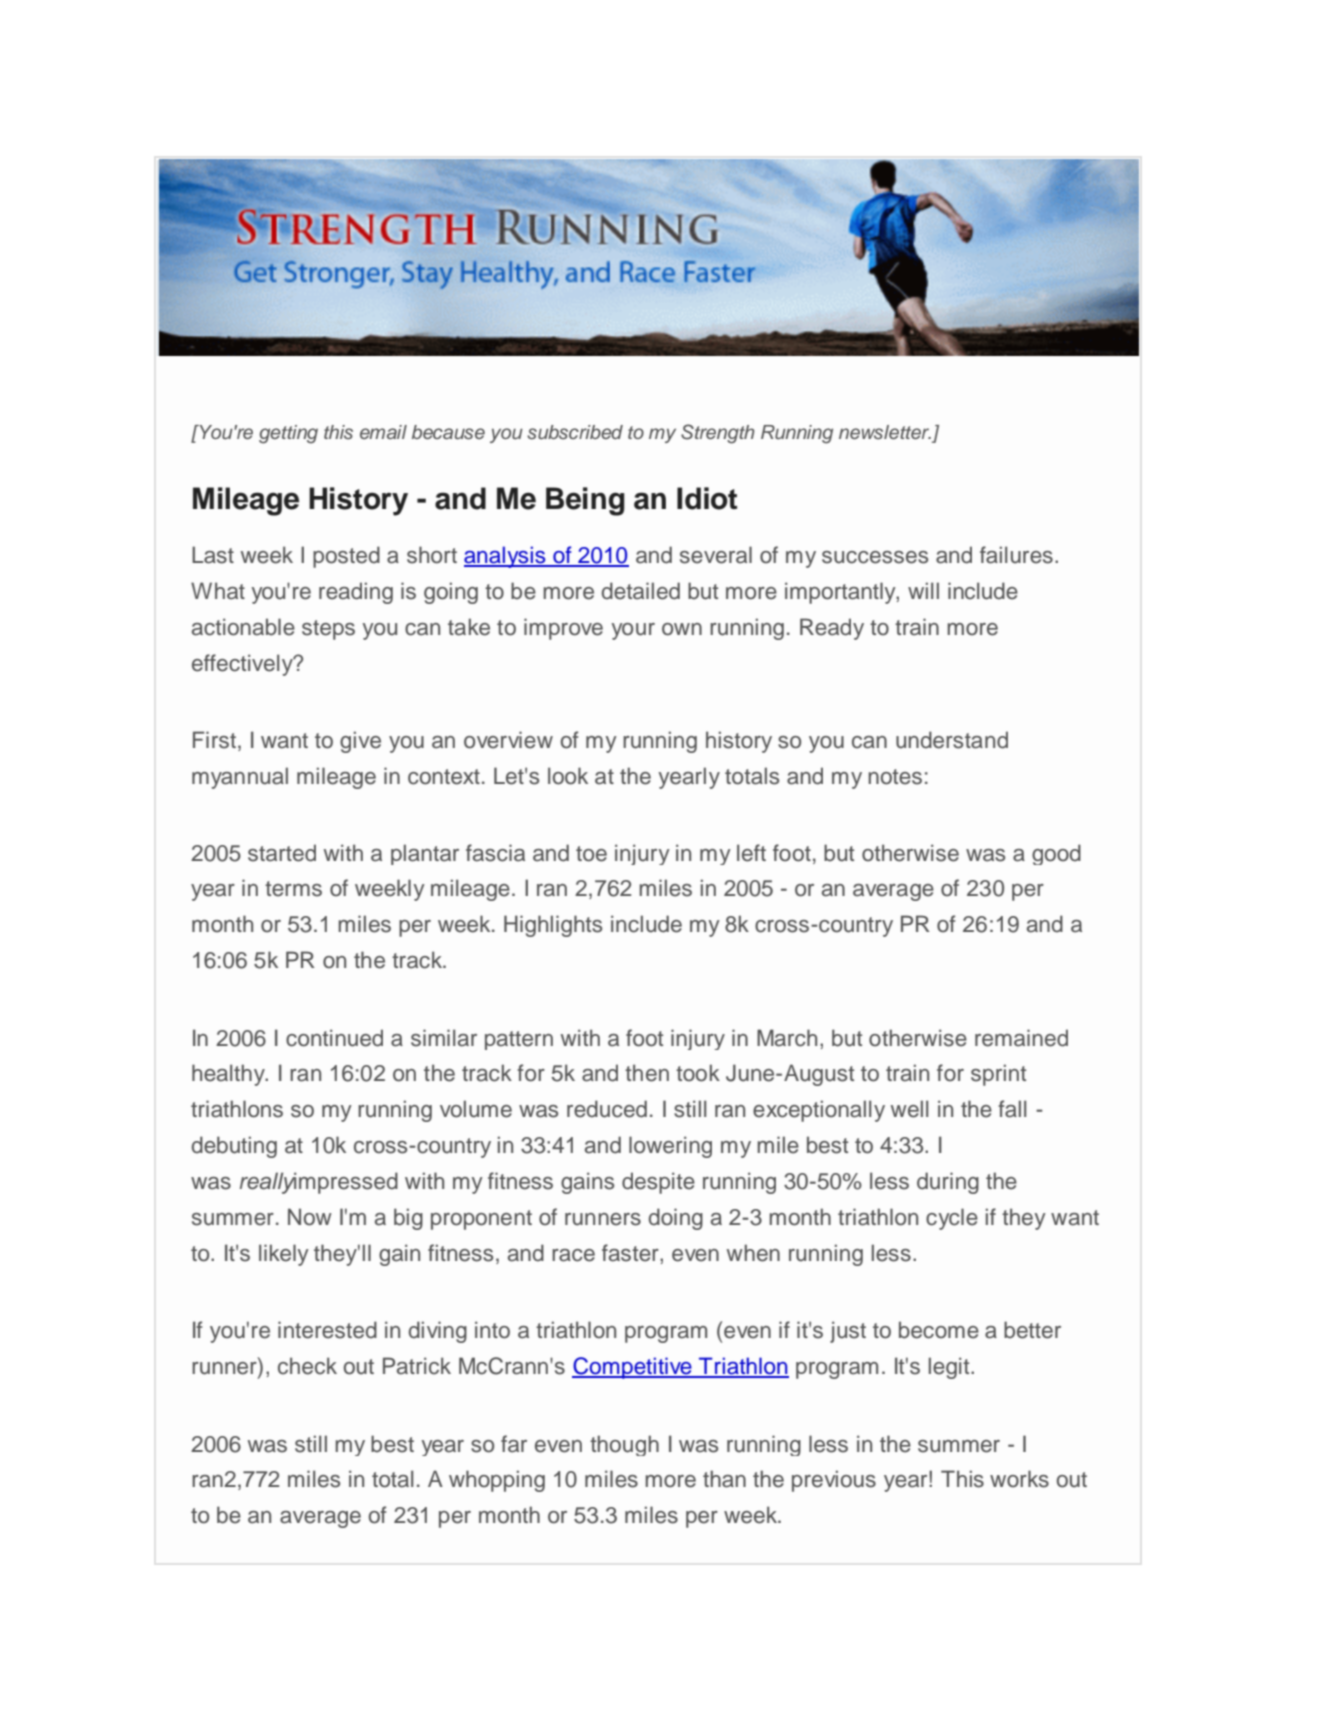 The image size is (1331, 1723). Describe the element at coordinates (568, 776) in the page. I see `look` at that location.
